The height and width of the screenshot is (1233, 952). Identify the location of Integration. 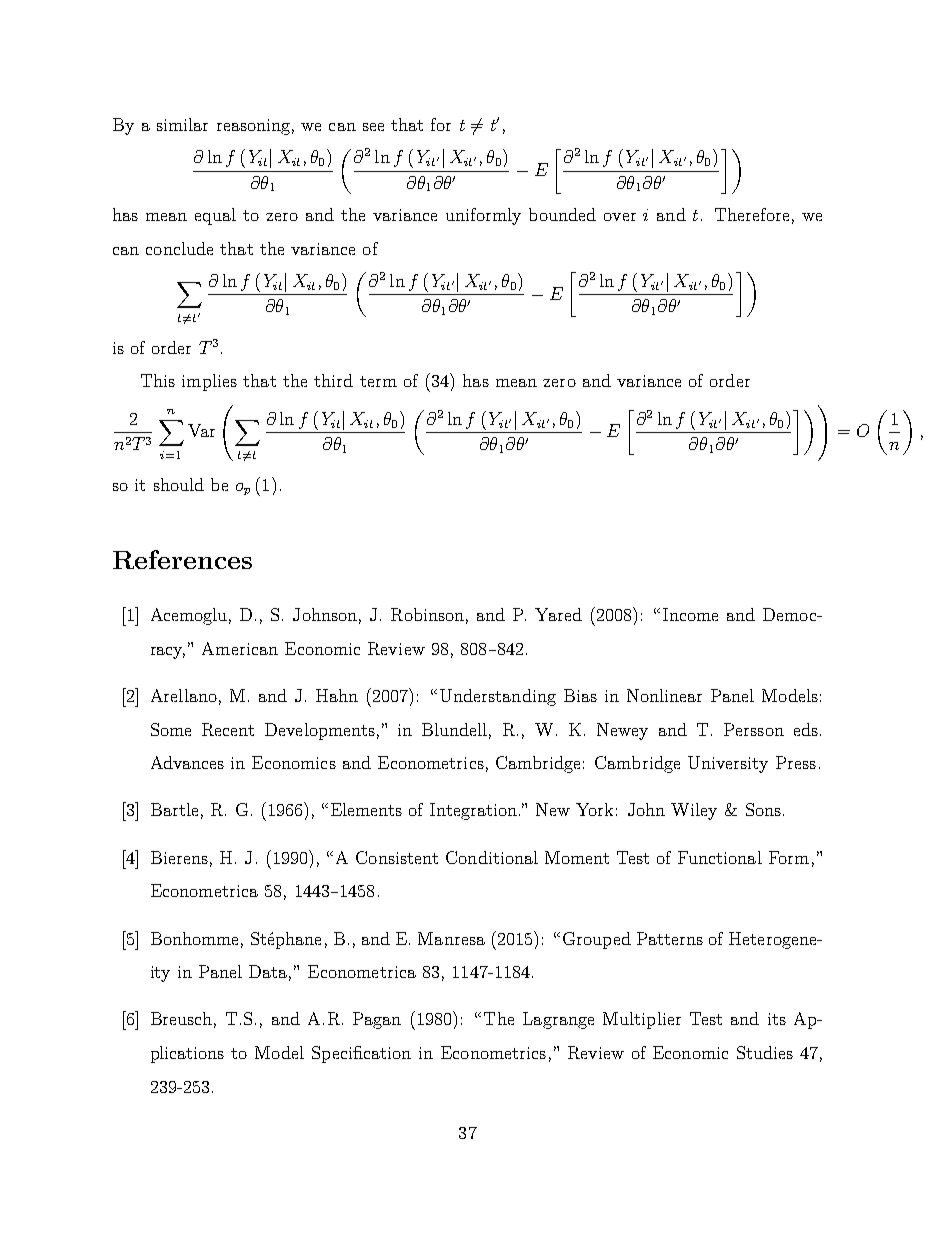
(475, 811).
